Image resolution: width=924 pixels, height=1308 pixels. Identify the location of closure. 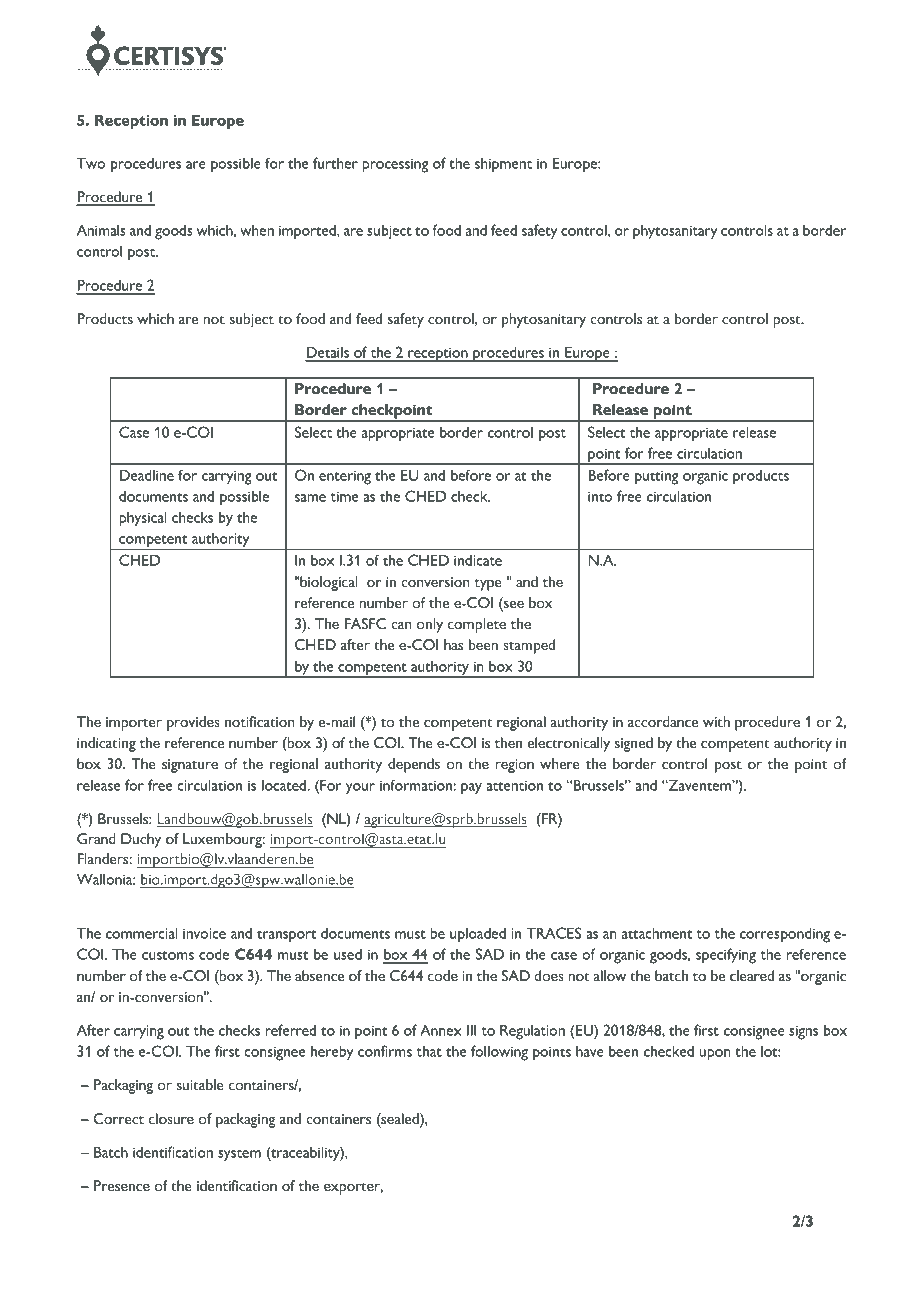
(171, 1119).
